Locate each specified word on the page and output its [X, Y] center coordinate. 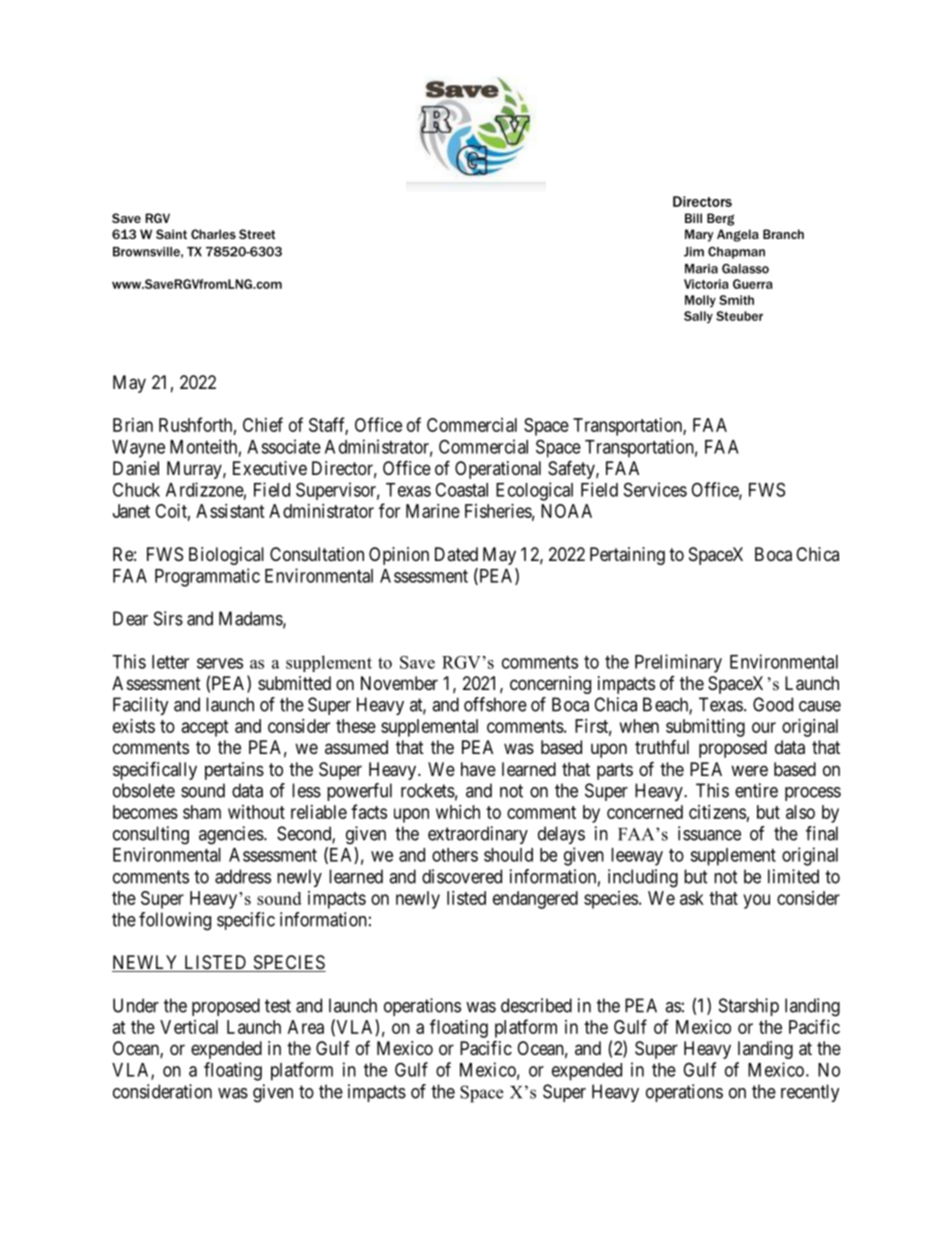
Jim [694, 252]
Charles [213, 234]
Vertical [189, 1027]
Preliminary [678, 663]
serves [220, 663]
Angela [738, 235]
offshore [495, 704]
